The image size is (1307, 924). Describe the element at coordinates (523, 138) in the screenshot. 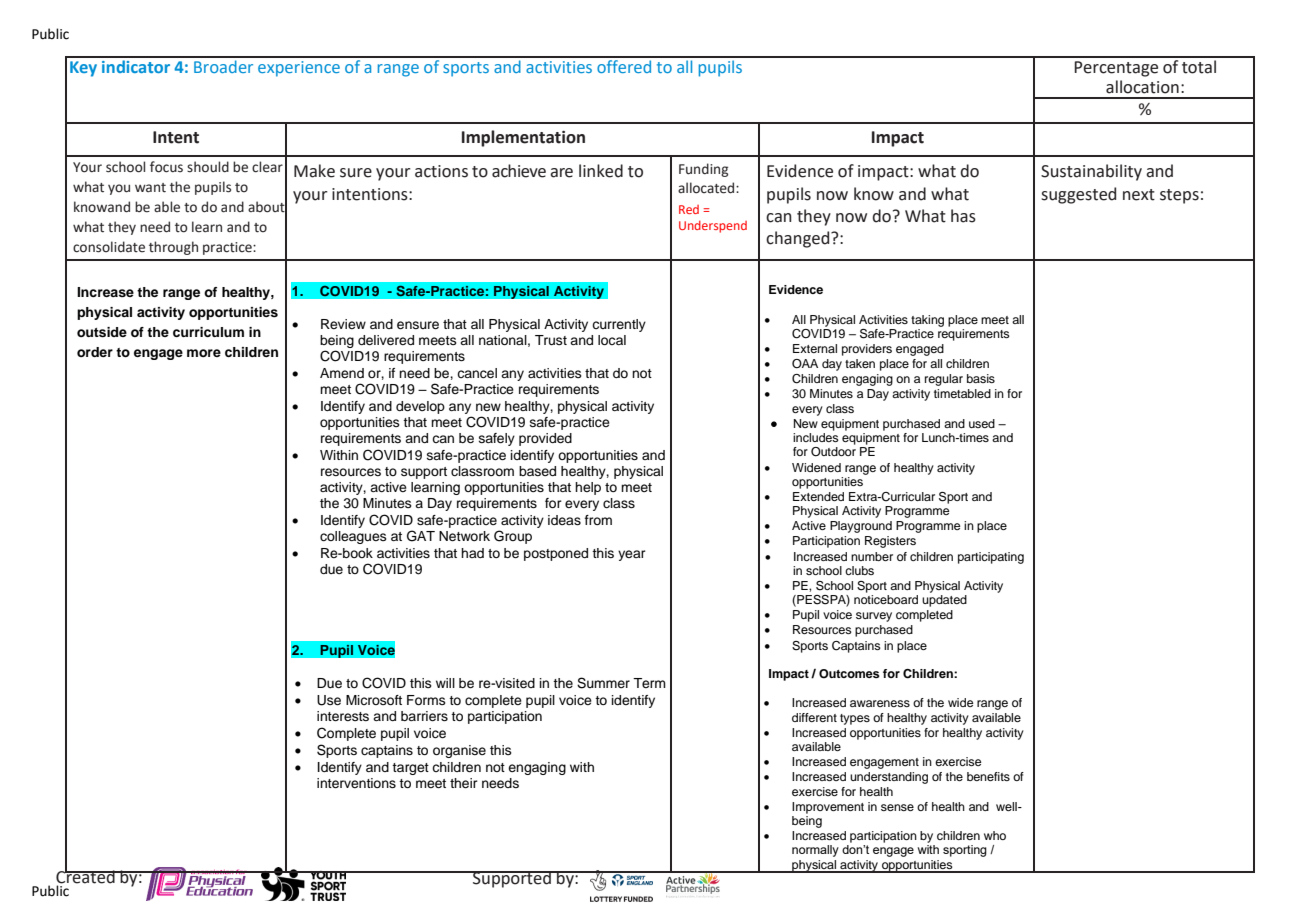

I see `Implementation` at that location.
